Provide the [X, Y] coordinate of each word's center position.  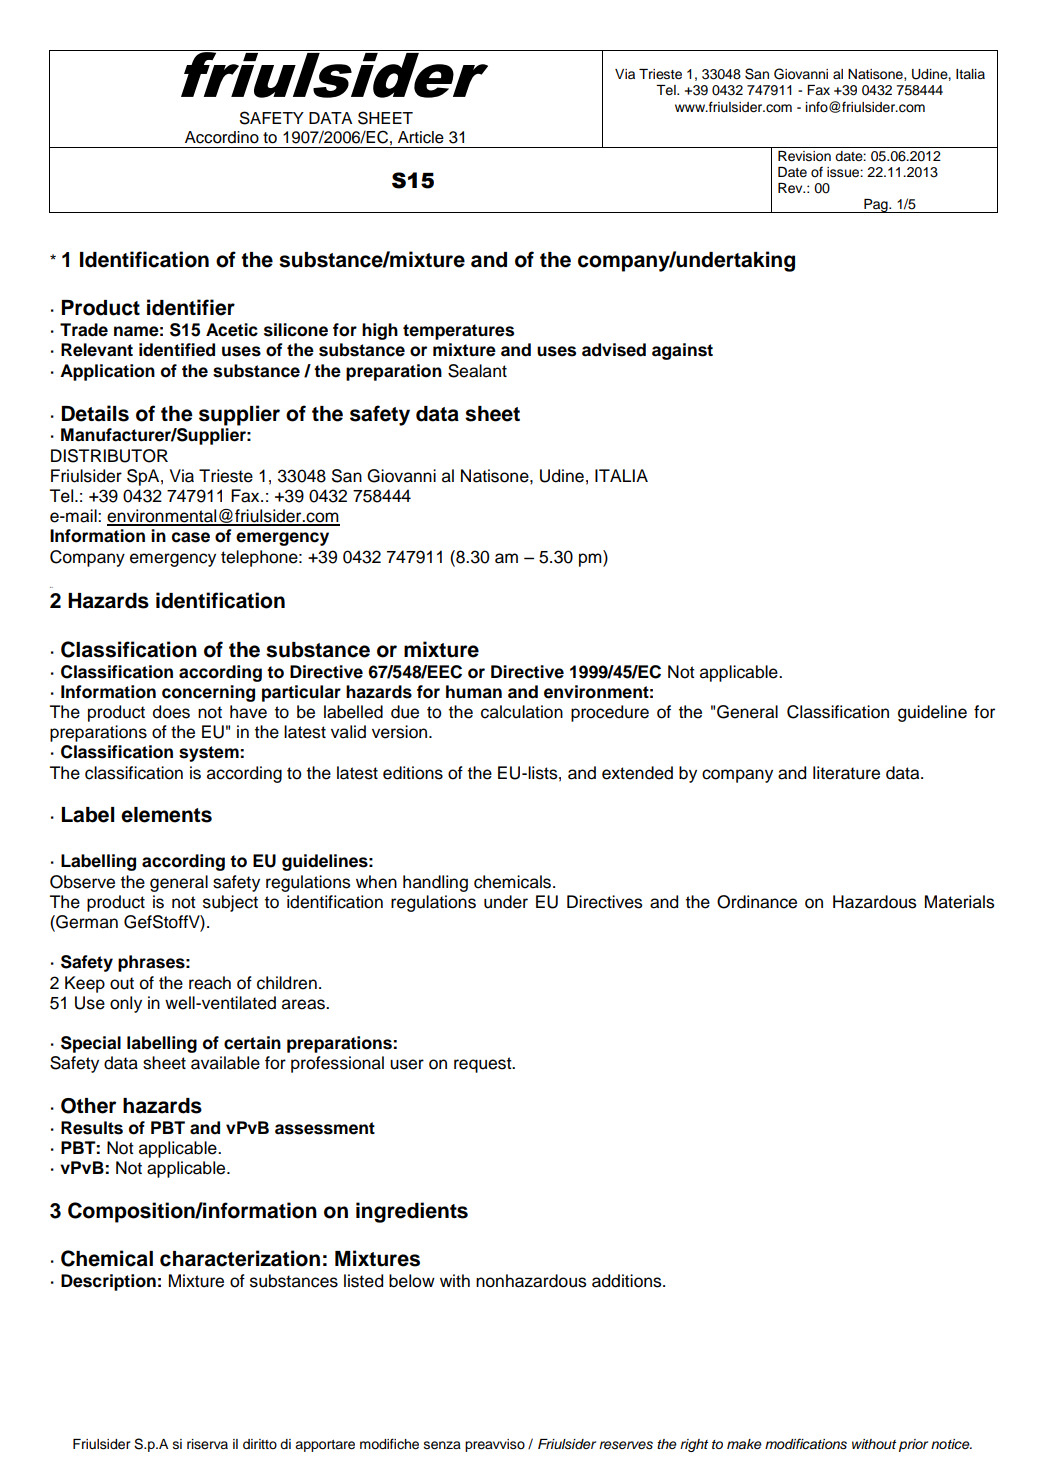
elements [166, 815]
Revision [804, 156]
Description [108, 1282]
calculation [522, 712]
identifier [191, 307]
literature [846, 773]
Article [421, 137]
